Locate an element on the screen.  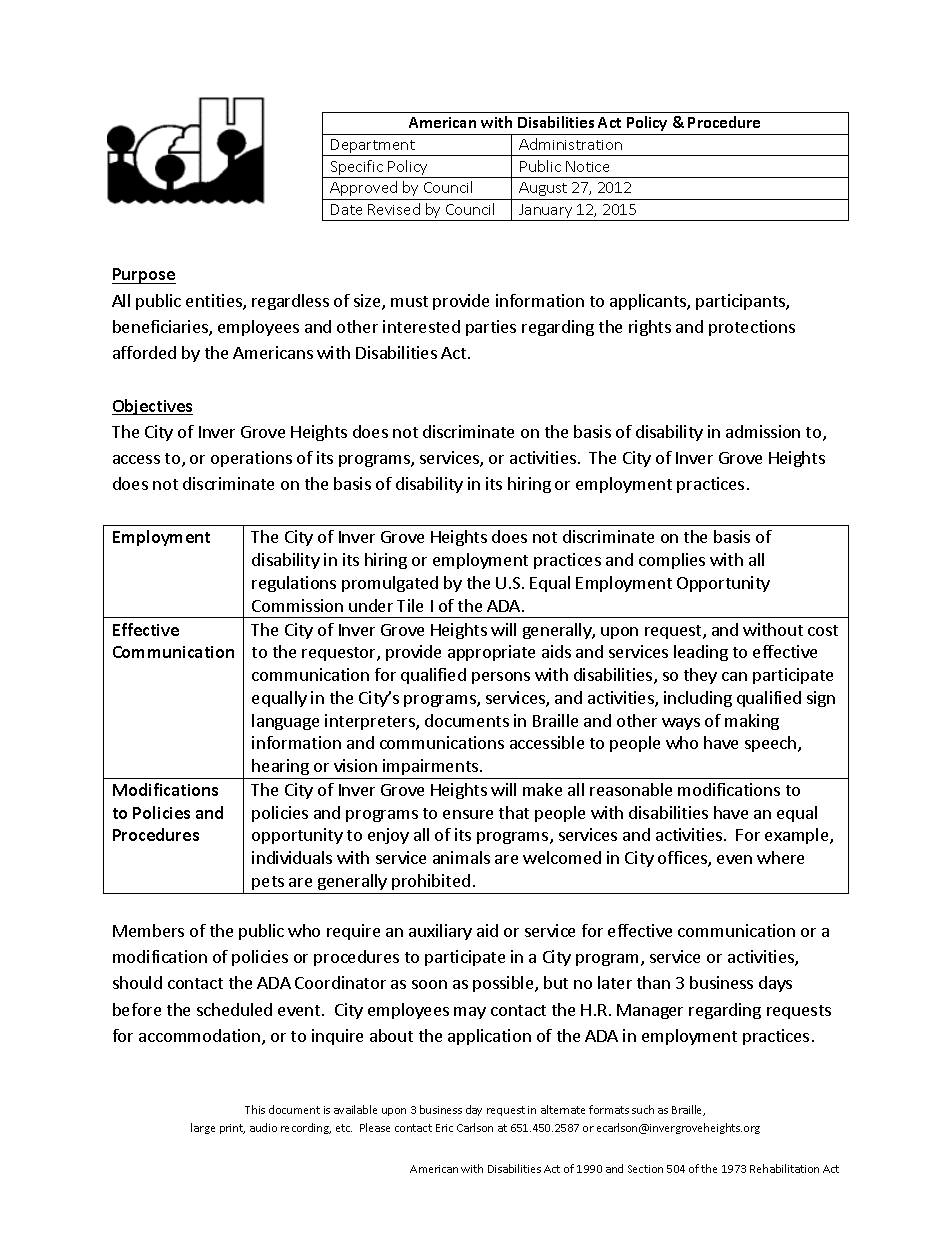
Date is located at coordinates (346, 209).
